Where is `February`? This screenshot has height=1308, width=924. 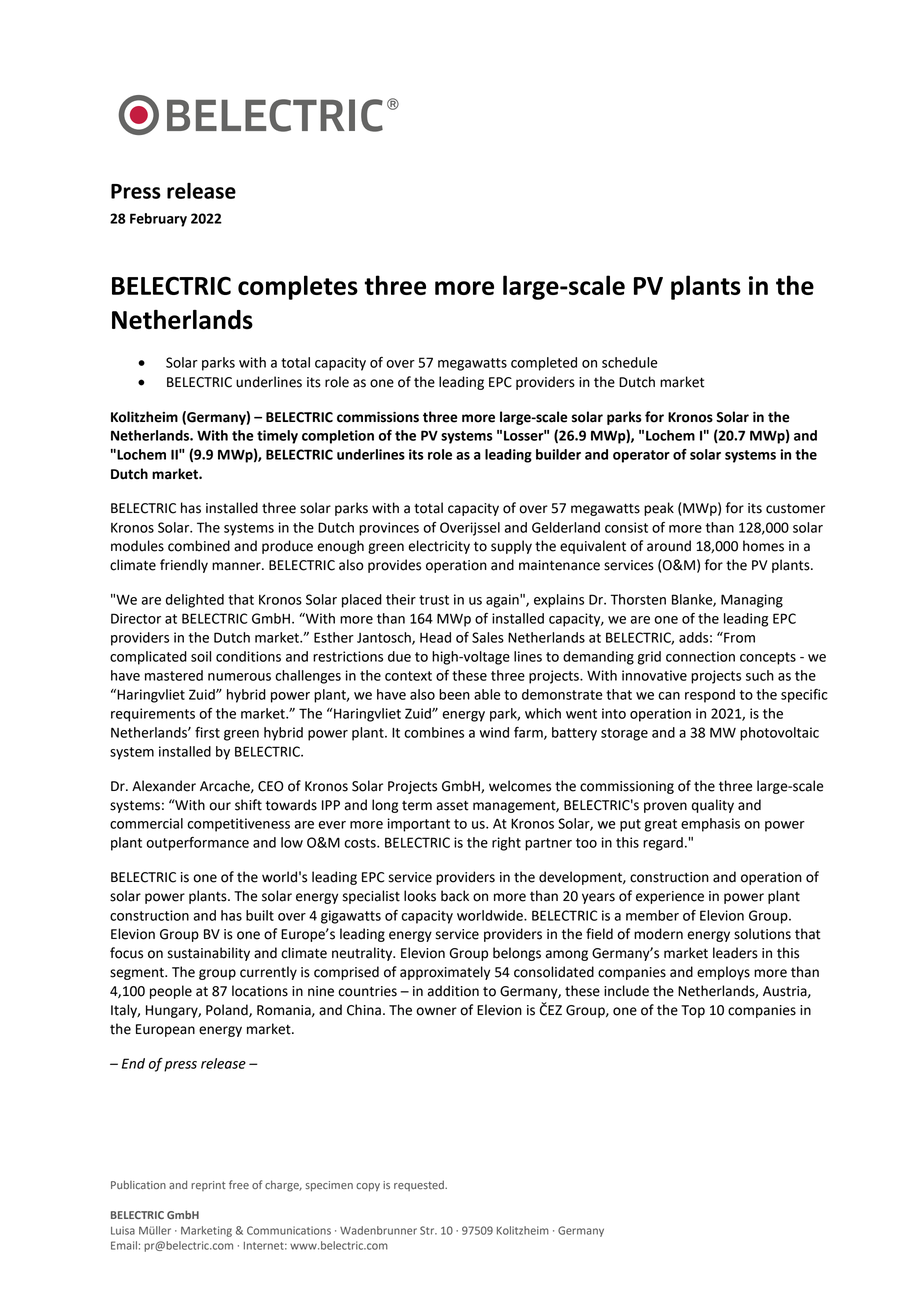
February is located at coordinates (158, 220).
